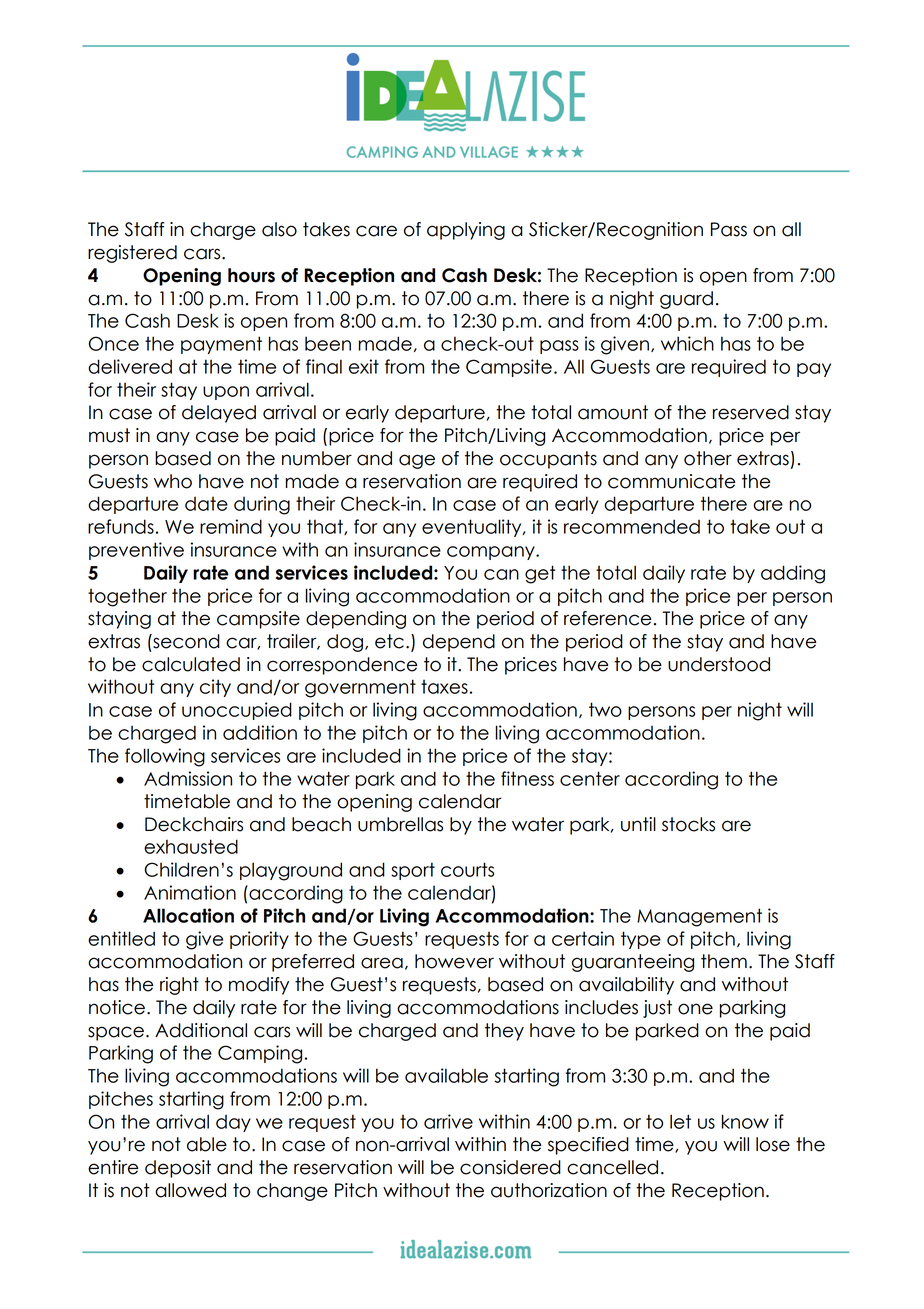  I want to click on stocks, so click(688, 824).
